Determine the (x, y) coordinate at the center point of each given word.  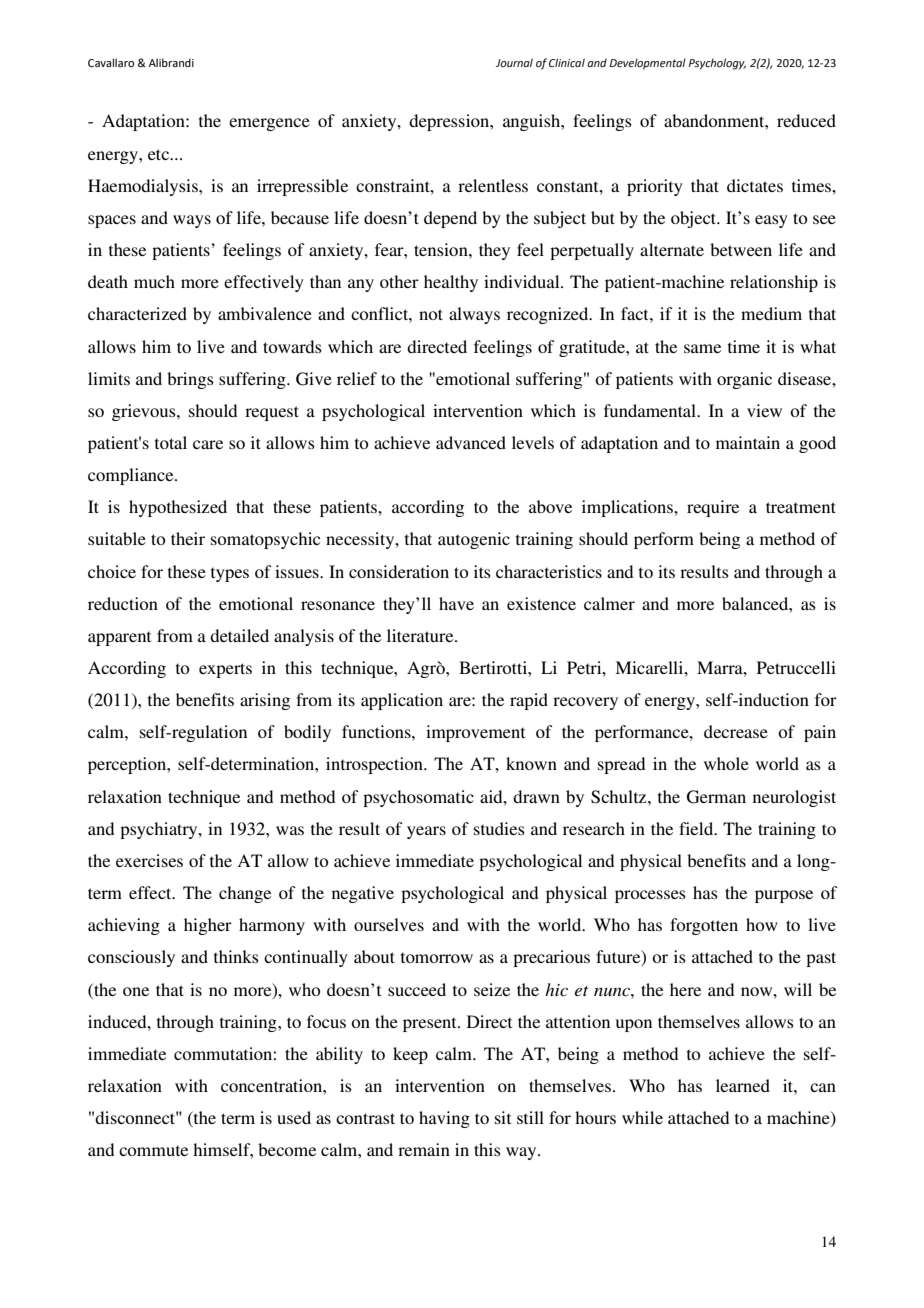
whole (726, 763)
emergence (269, 124)
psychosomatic (418, 798)
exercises (149, 860)
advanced (471, 442)
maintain (748, 442)
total (171, 442)
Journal (514, 62)
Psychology (717, 64)
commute (153, 1150)
